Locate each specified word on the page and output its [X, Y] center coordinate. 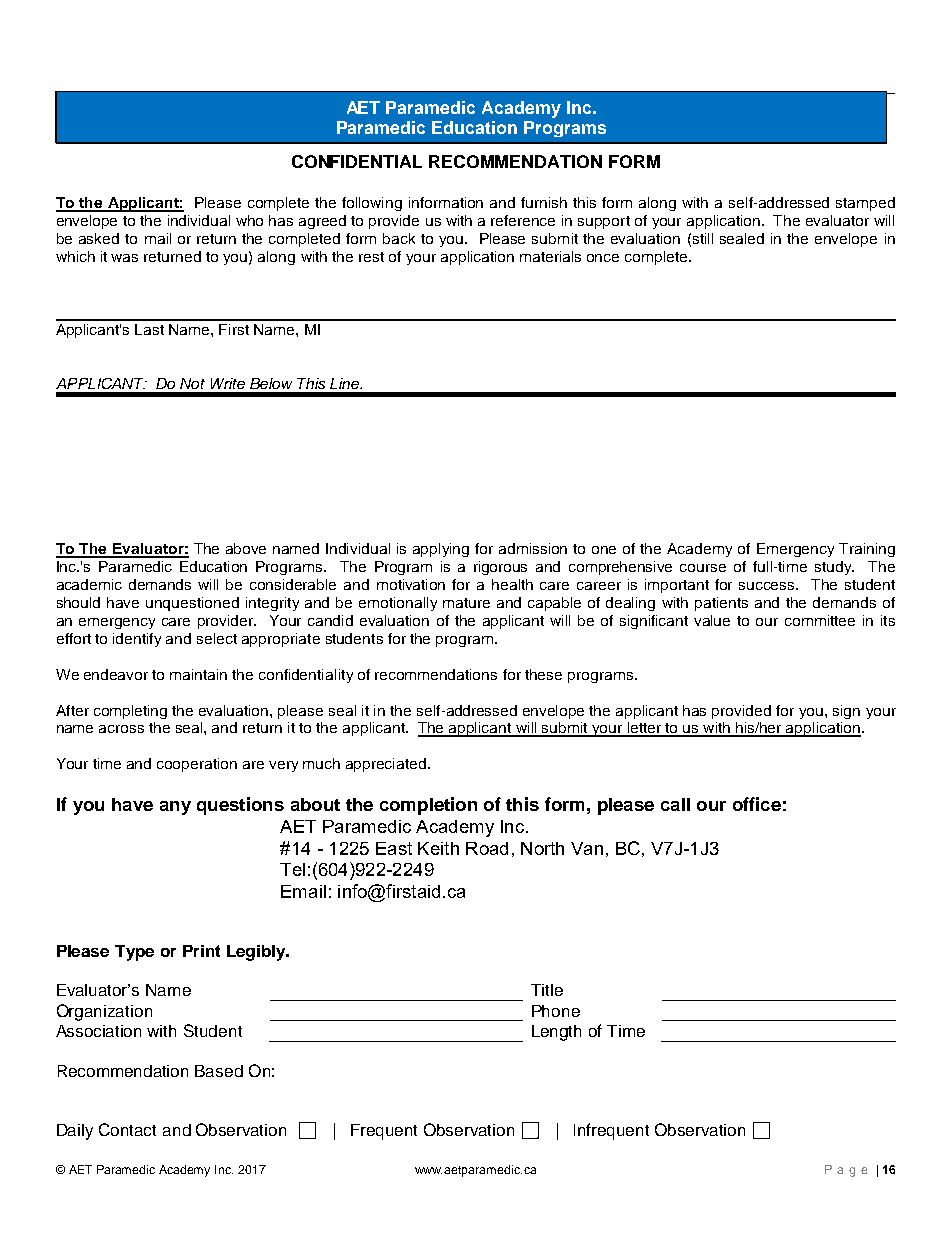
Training [867, 550]
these [543, 674]
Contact [127, 1129]
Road [487, 848]
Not [192, 383]
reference [523, 220]
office [757, 804]
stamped [865, 204]
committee [820, 620]
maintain [198, 674]
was [124, 258]
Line [345, 383]
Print [201, 951]
